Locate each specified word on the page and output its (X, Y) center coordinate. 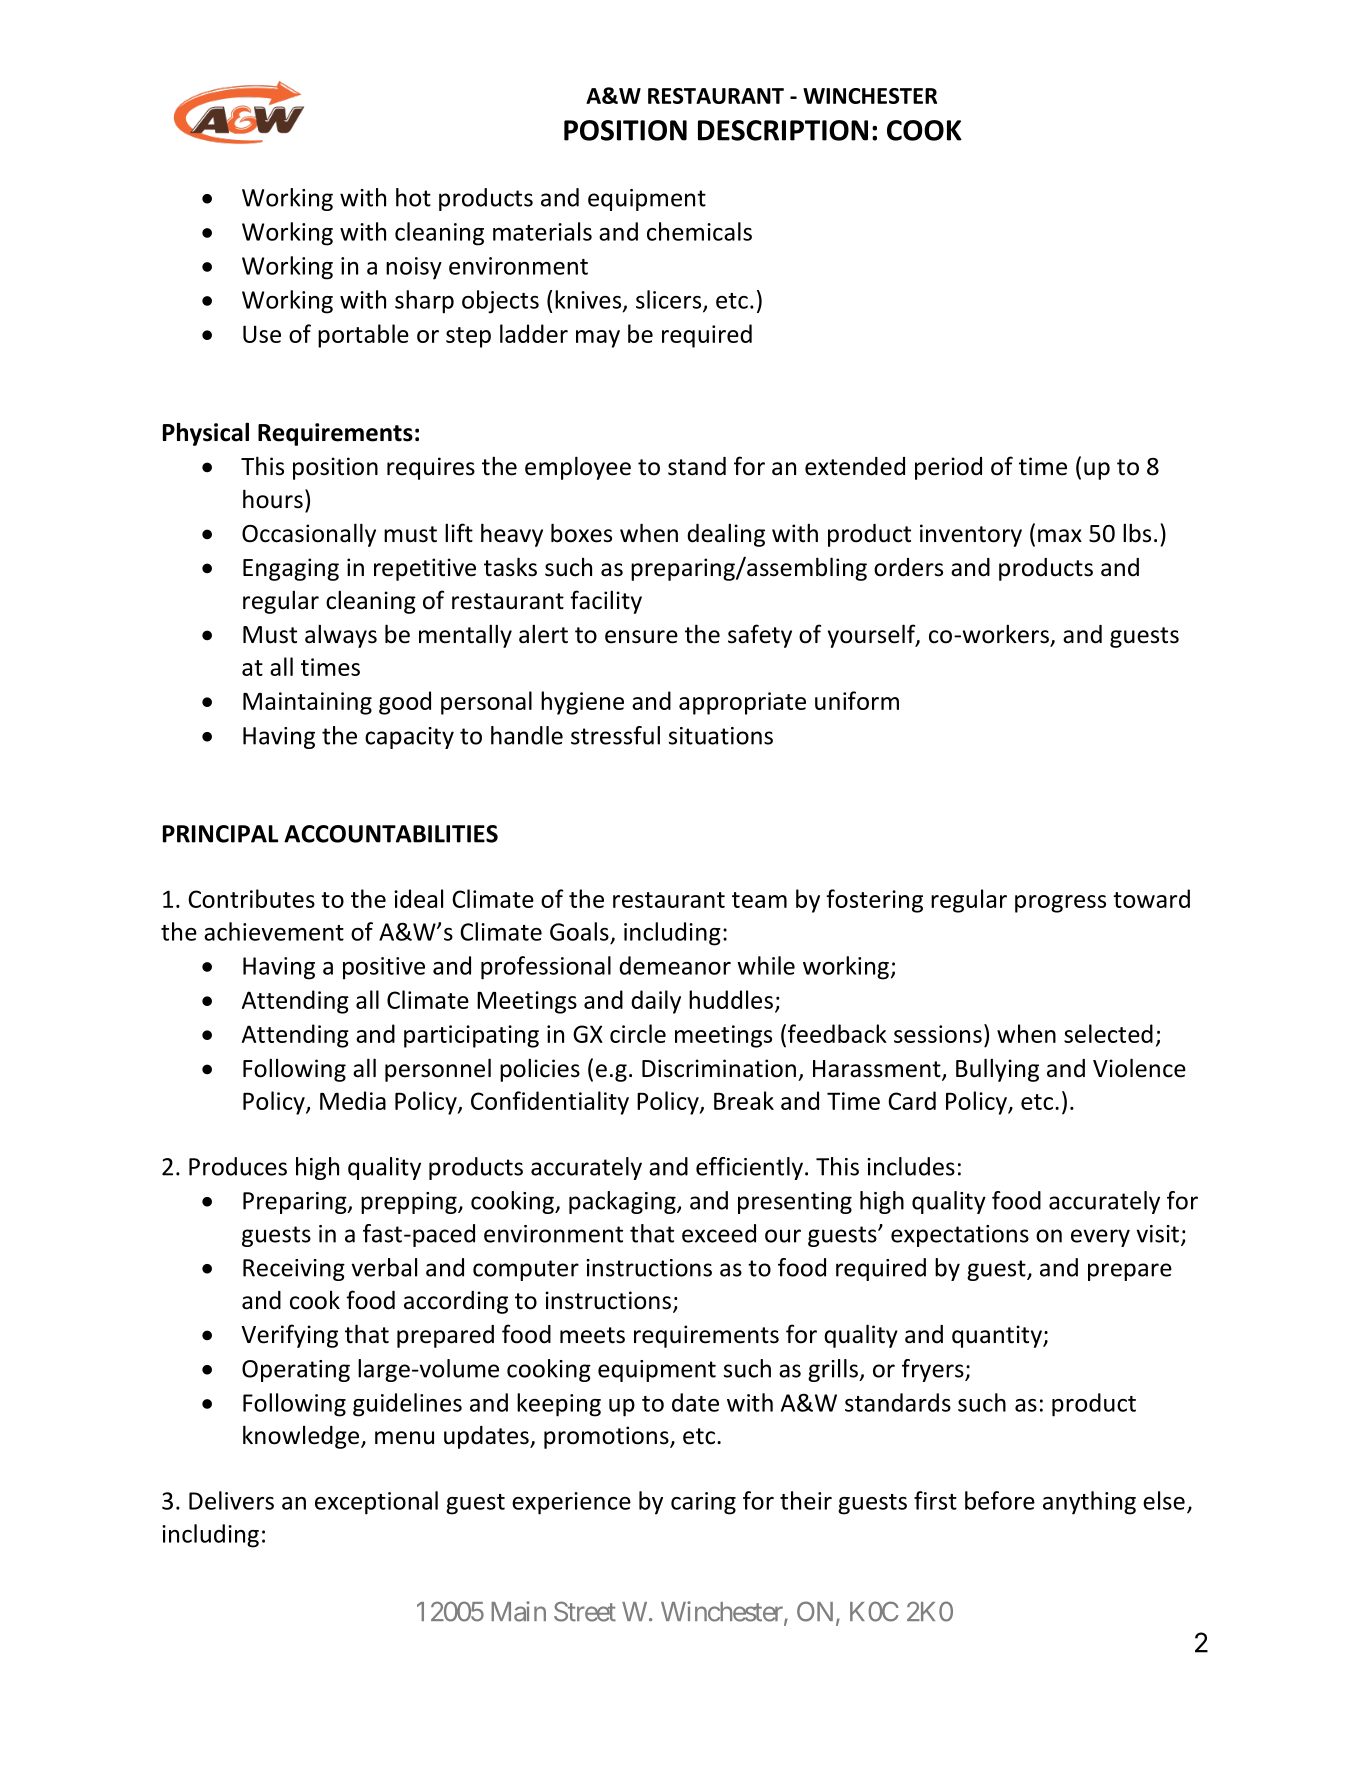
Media (353, 1100)
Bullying (997, 1070)
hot (413, 197)
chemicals (699, 231)
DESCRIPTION (783, 130)
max (1060, 536)
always (341, 636)
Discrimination (719, 1068)
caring (703, 1503)
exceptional (376, 1503)
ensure (641, 637)
